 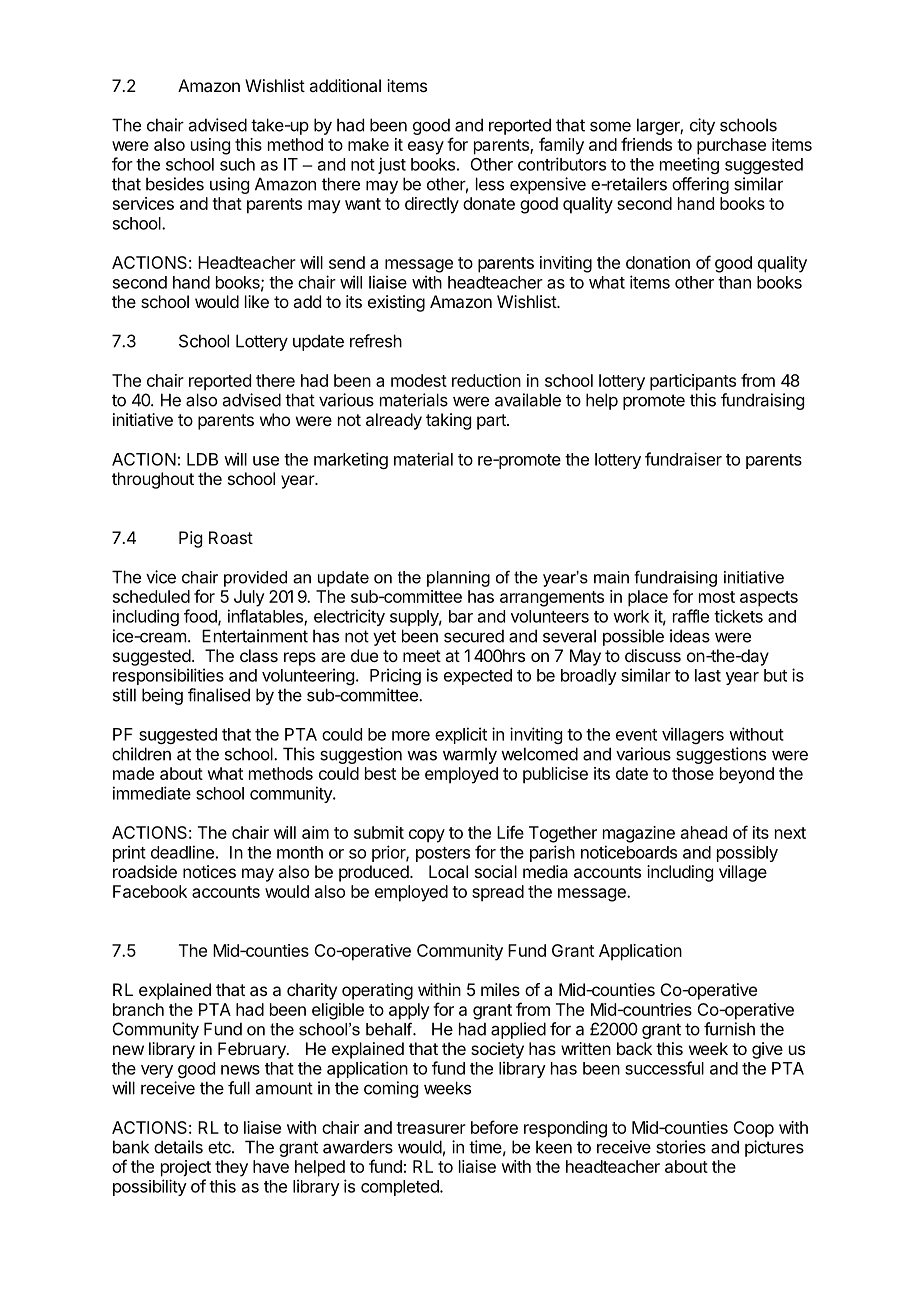 What do you see at coordinates (747, 853) in the screenshot?
I see `possibly` at bounding box center [747, 853].
